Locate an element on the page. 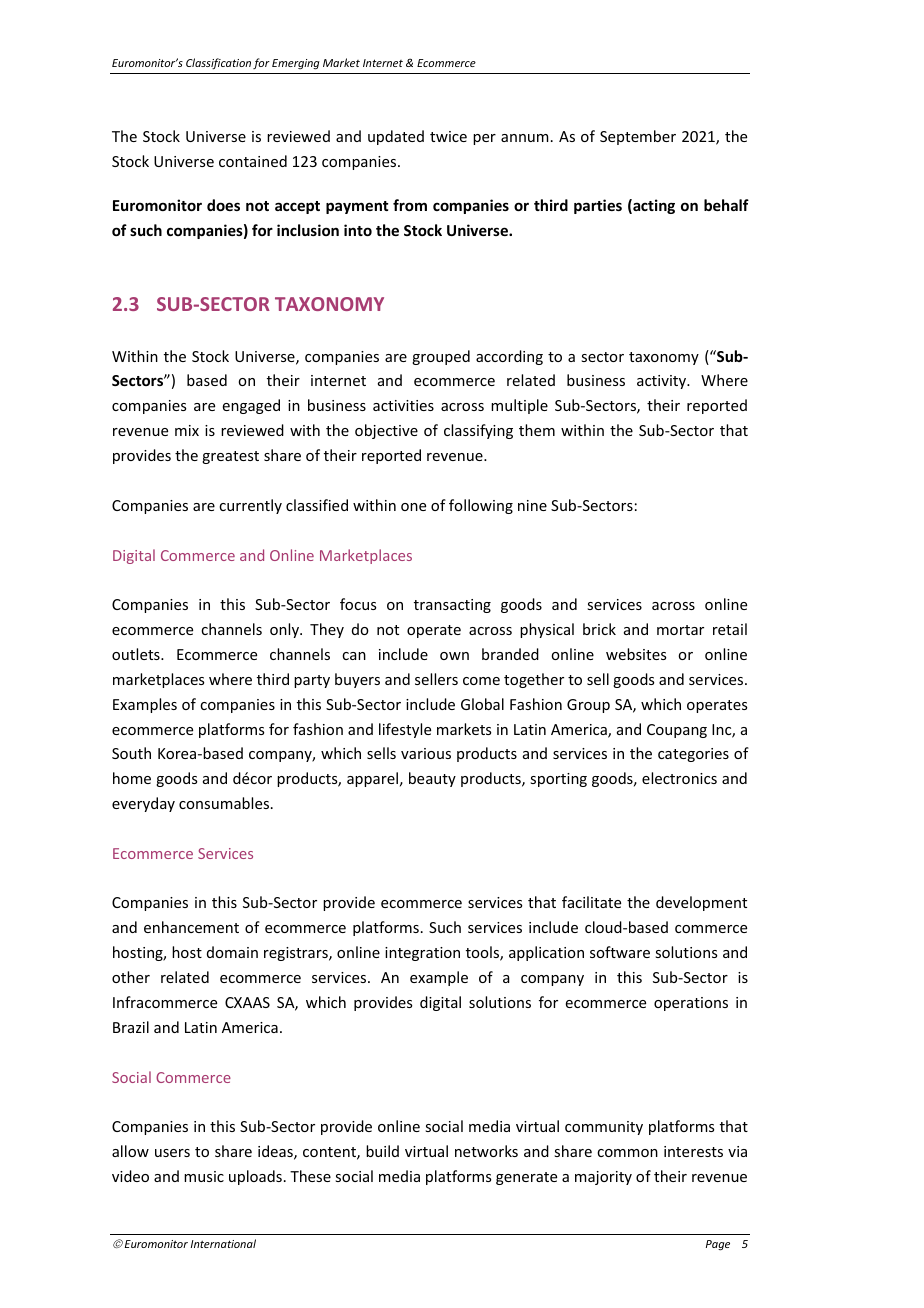 Image resolution: width=924 pixels, height=1308 pixels. enhancement is located at coordinates (191, 927).
